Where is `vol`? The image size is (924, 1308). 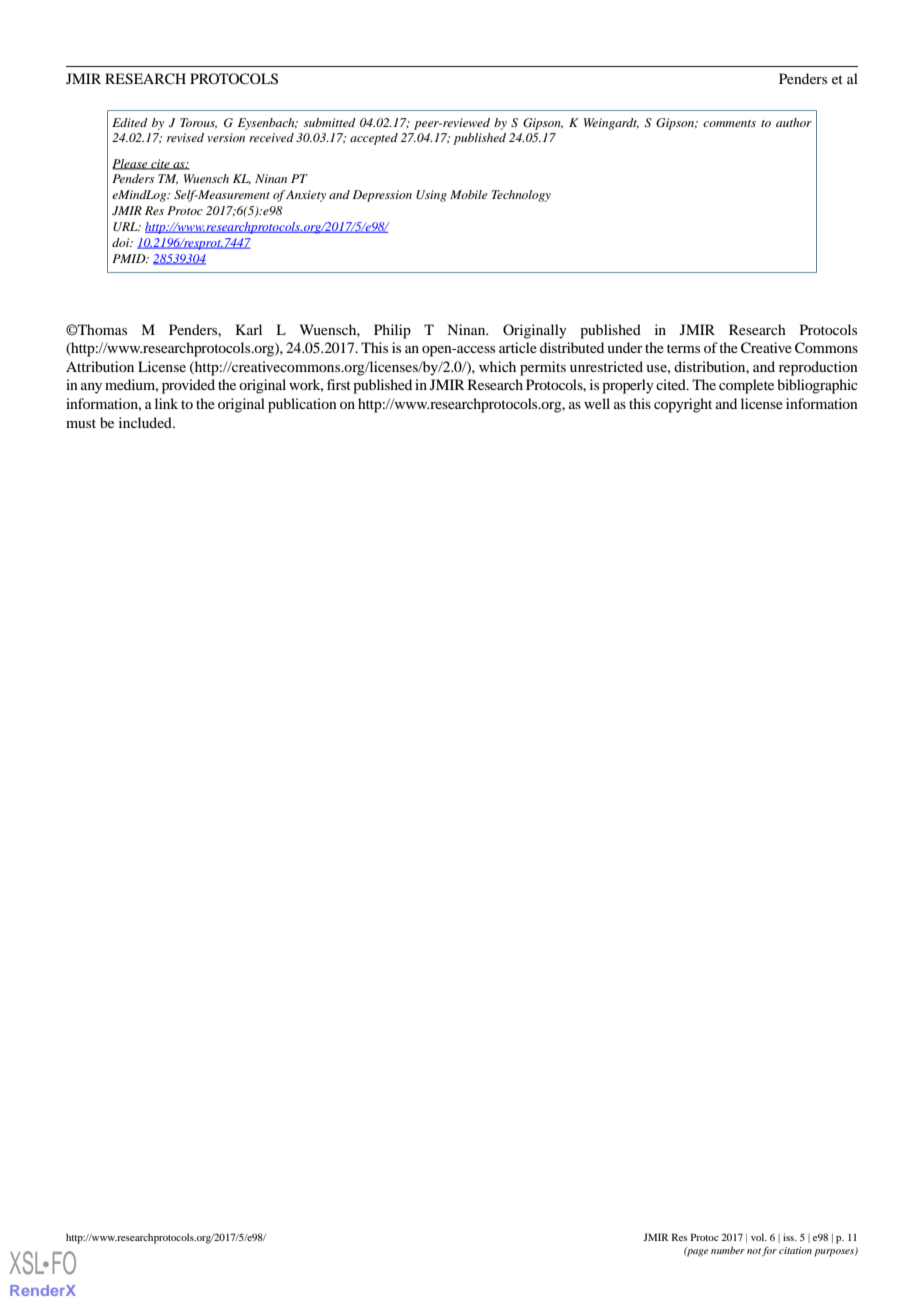
vol is located at coordinates (759, 1237).
